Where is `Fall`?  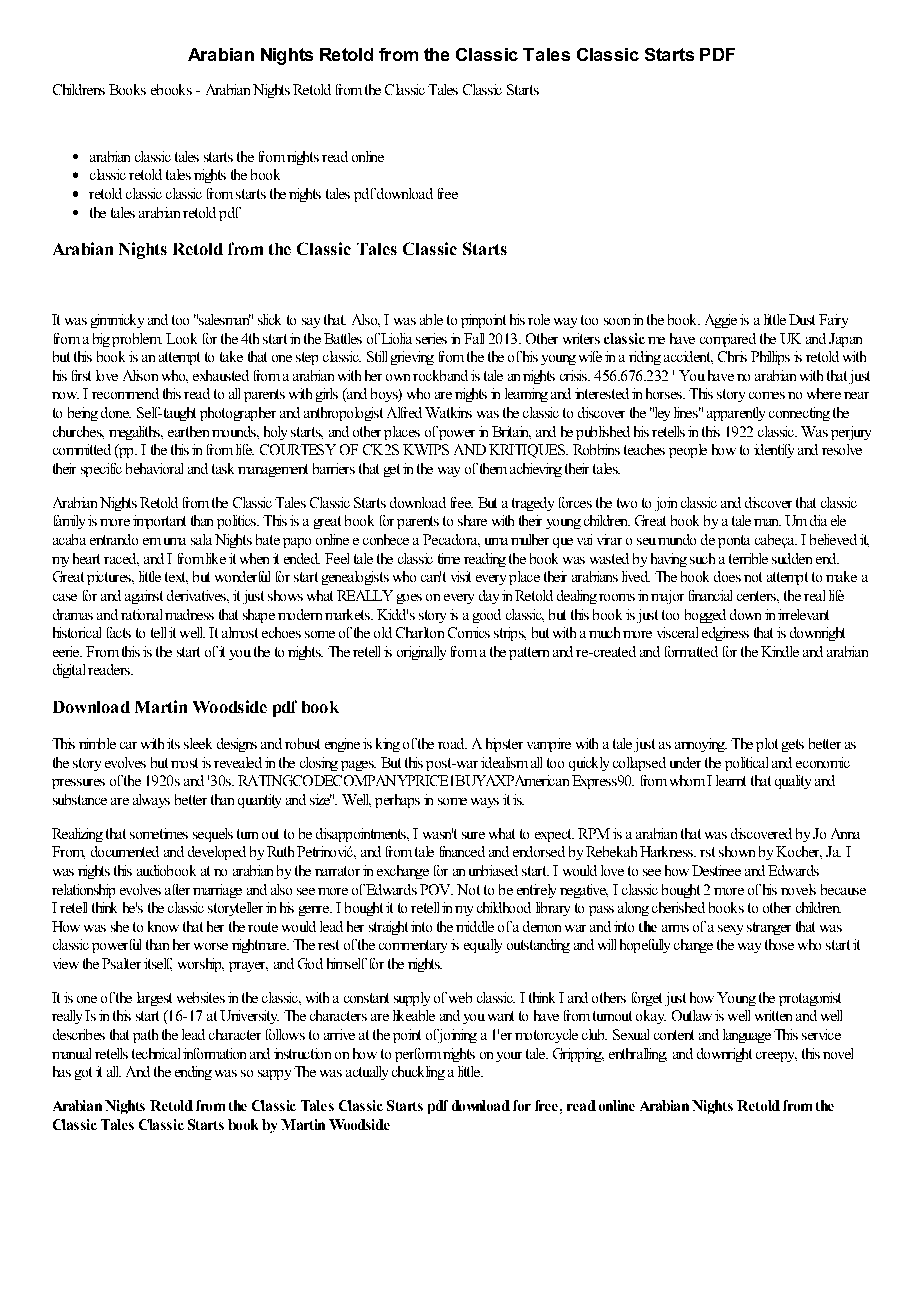 Fall is located at coordinates (474, 338).
